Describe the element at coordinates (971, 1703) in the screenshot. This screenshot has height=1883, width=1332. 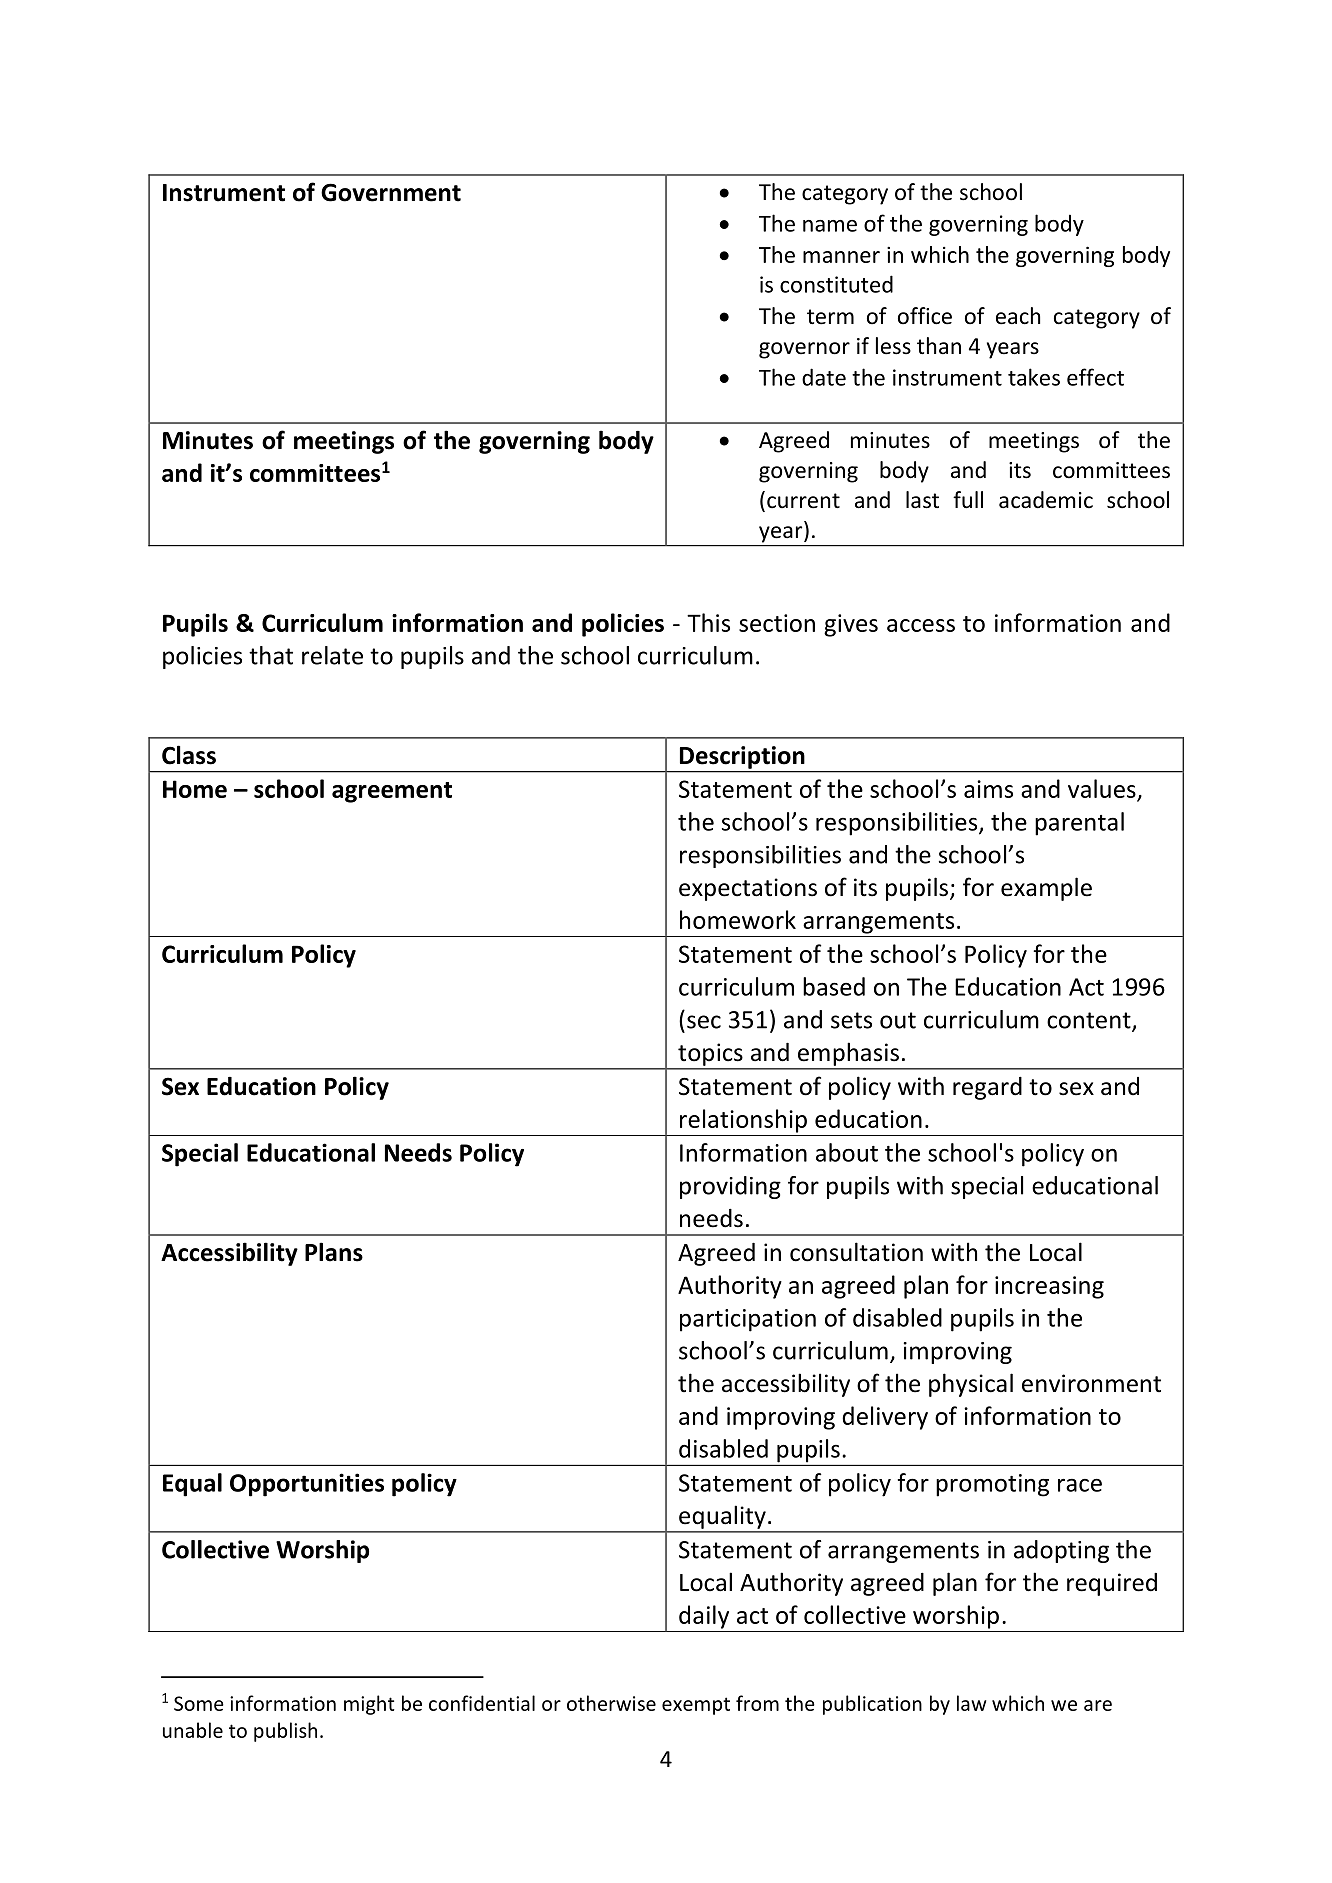
I see `law` at that location.
